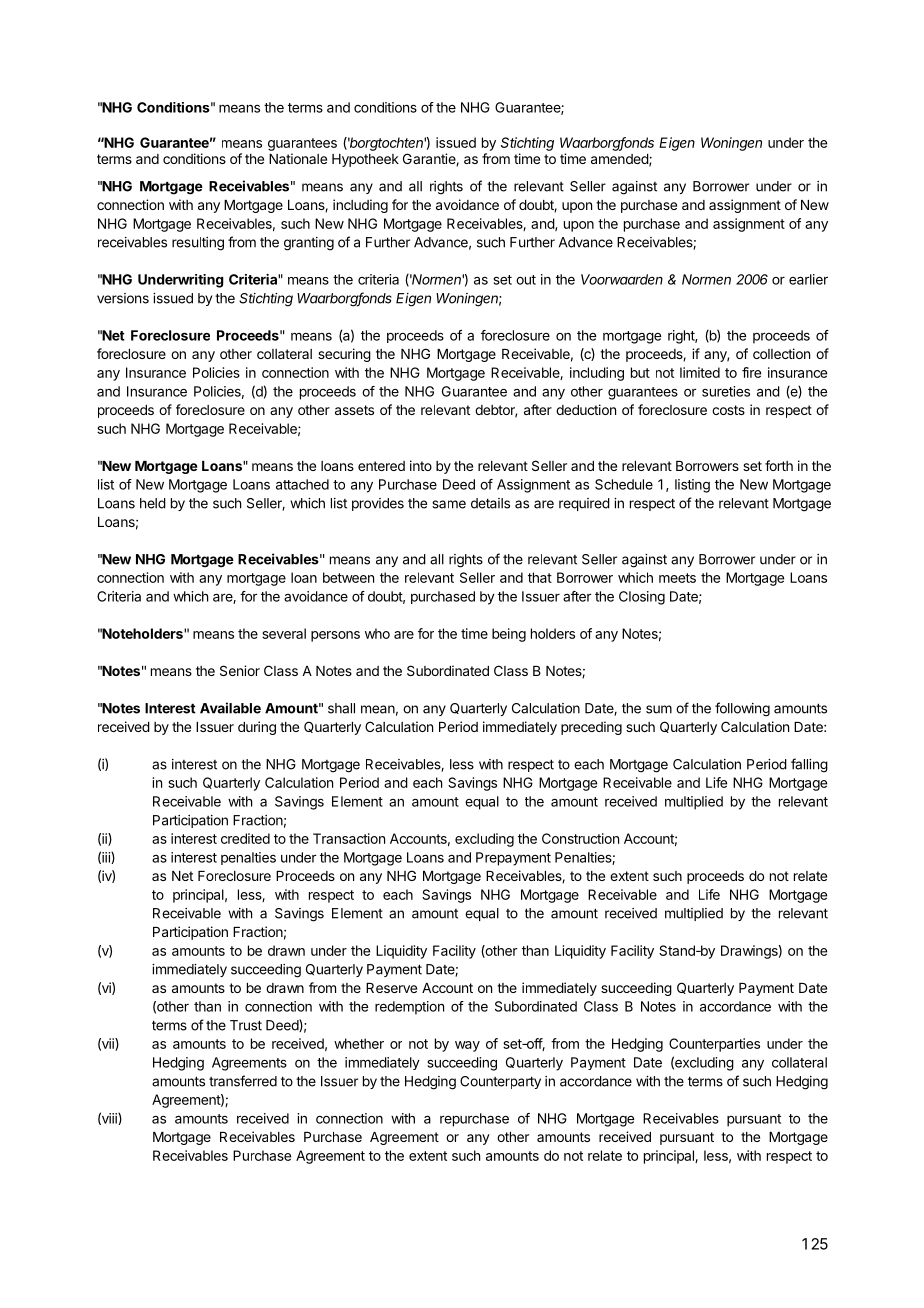 Image resolution: width=924 pixels, height=1308 pixels. What do you see at coordinates (526, 280) in the document?
I see `out` at bounding box center [526, 280].
